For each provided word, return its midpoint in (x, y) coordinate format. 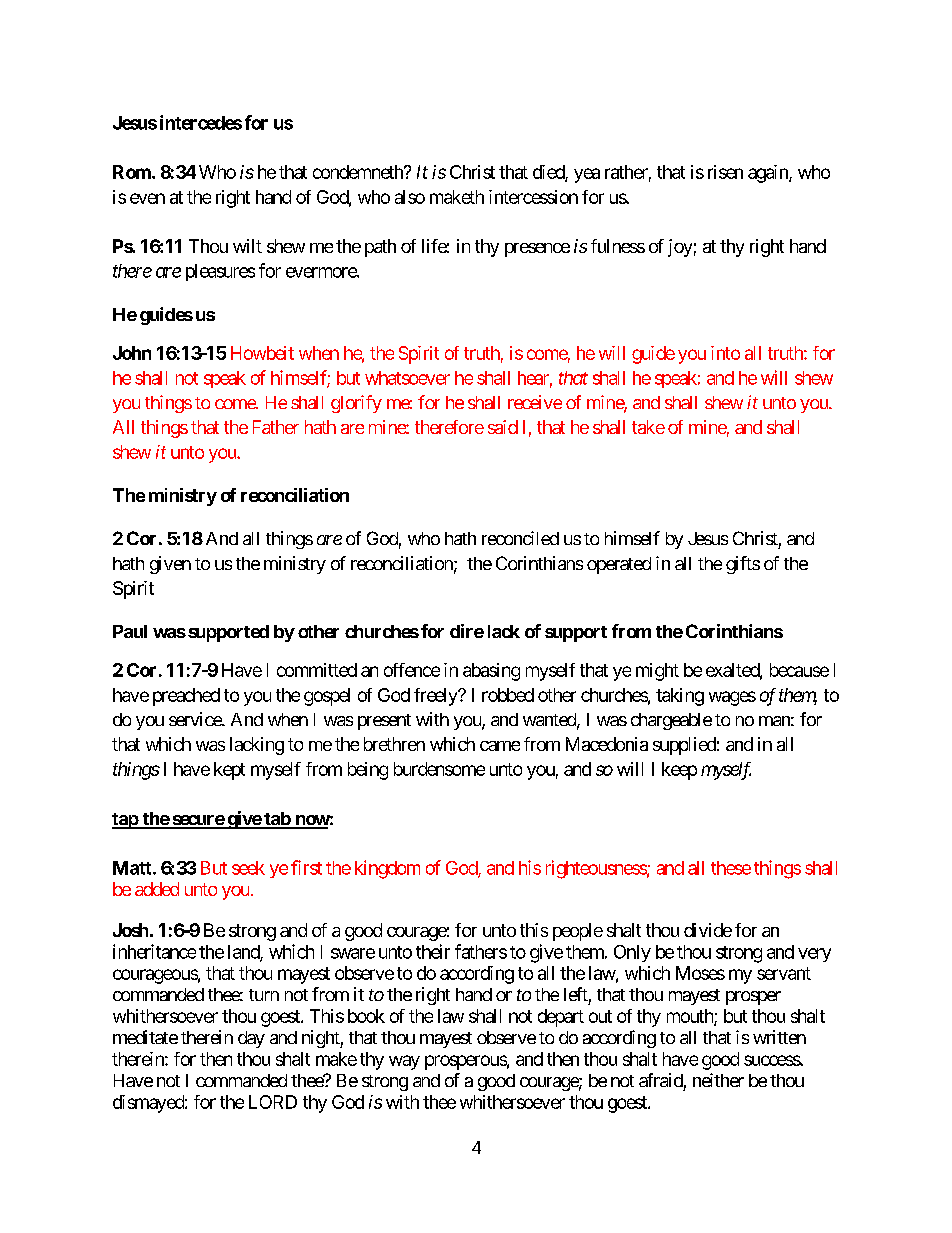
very (814, 955)
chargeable (671, 721)
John (132, 353)
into (725, 353)
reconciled (520, 538)
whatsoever (407, 378)
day (251, 1039)
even (147, 198)
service (196, 719)
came (500, 746)
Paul (130, 631)
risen (725, 172)
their (433, 951)
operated (619, 565)
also (410, 197)
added (157, 889)
